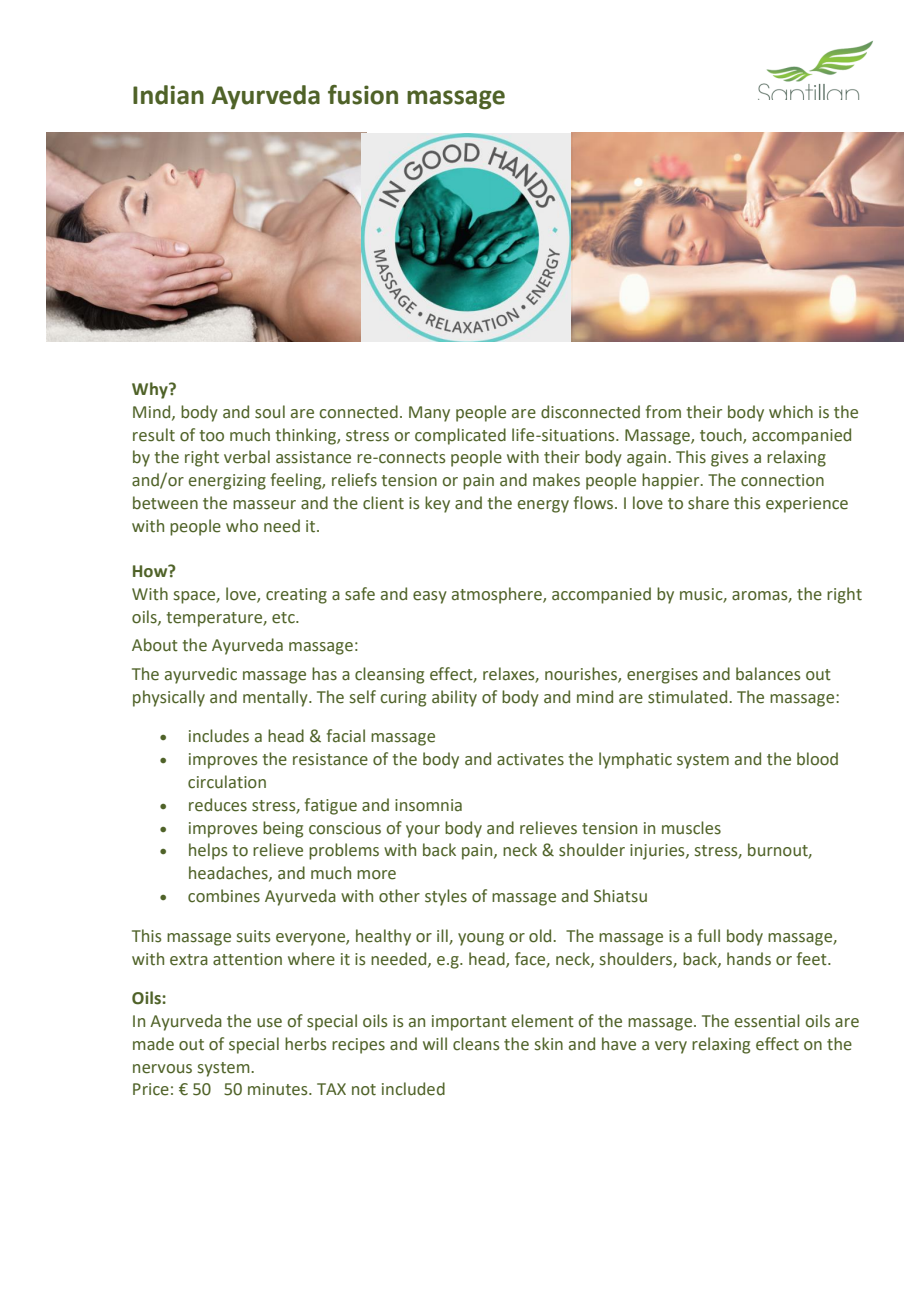 This screenshot has width=924, height=1308. I want to click on balances, so click(768, 674).
